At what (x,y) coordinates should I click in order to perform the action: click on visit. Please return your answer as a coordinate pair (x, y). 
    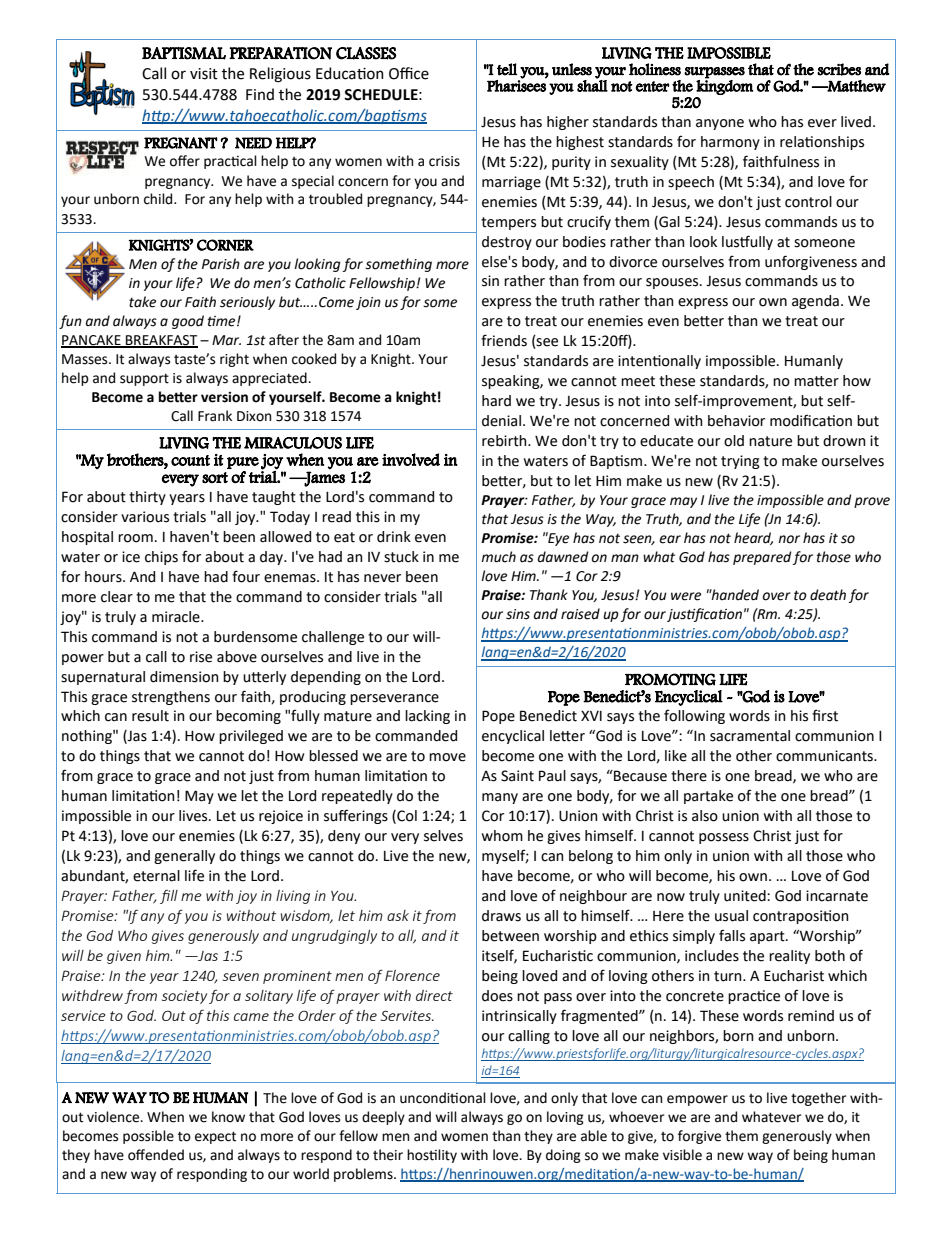
    Looking at the image, I should click on (204, 74).
